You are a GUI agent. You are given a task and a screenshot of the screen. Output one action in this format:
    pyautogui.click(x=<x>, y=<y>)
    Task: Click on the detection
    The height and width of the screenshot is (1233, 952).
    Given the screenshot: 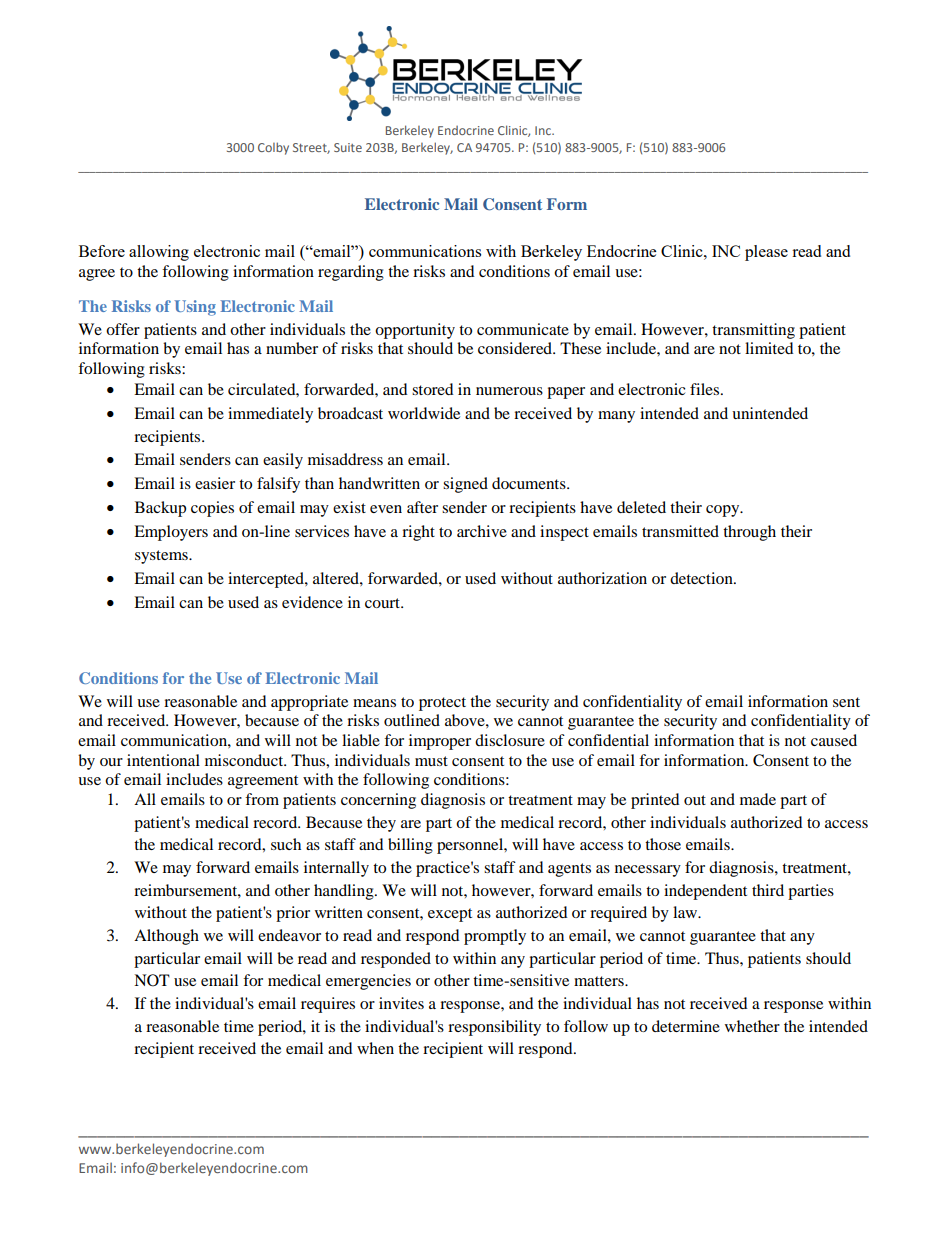 What is the action you would take?
    pyautogui.click(x=702, y=578)
